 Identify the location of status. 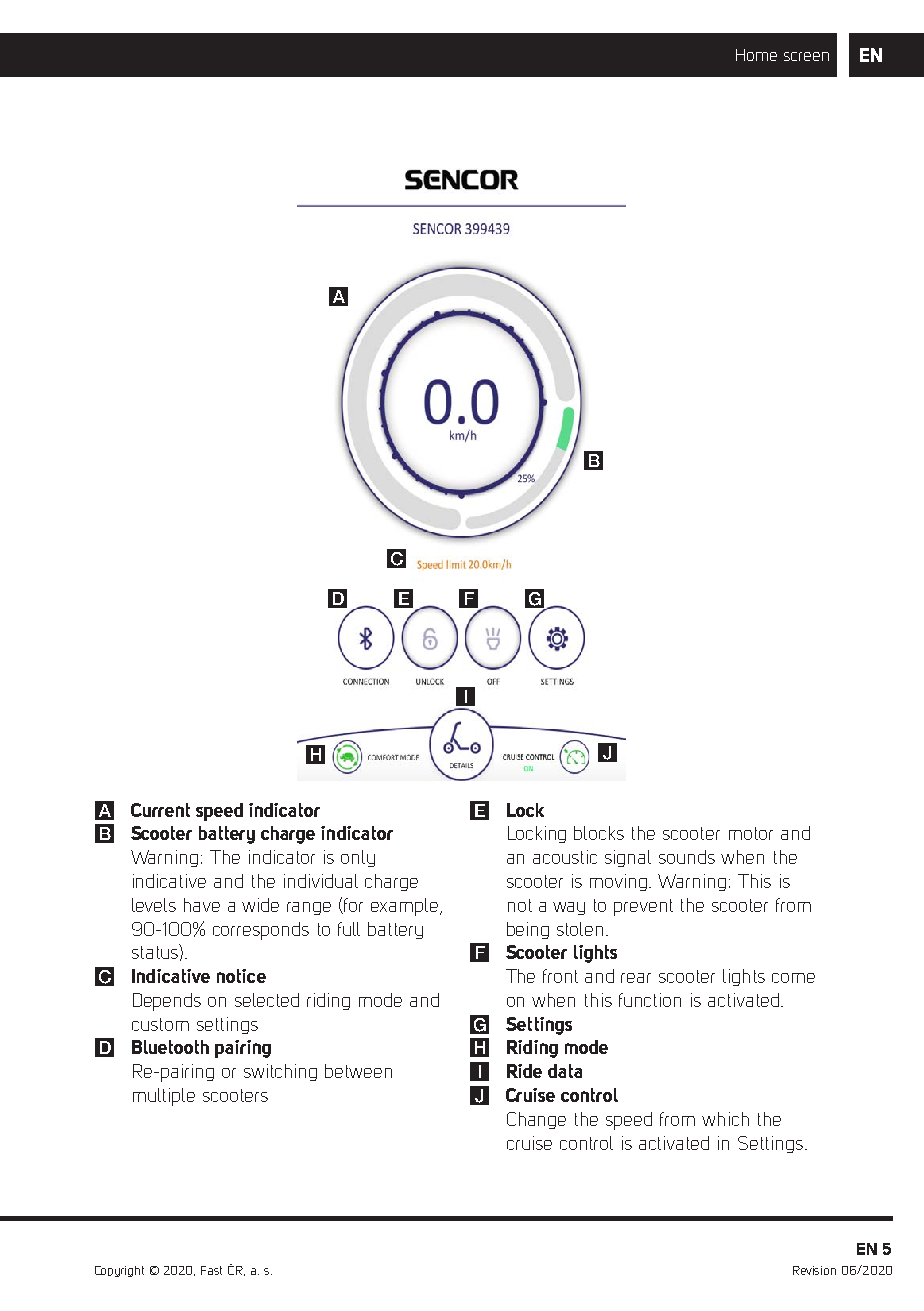
(156, 951).
